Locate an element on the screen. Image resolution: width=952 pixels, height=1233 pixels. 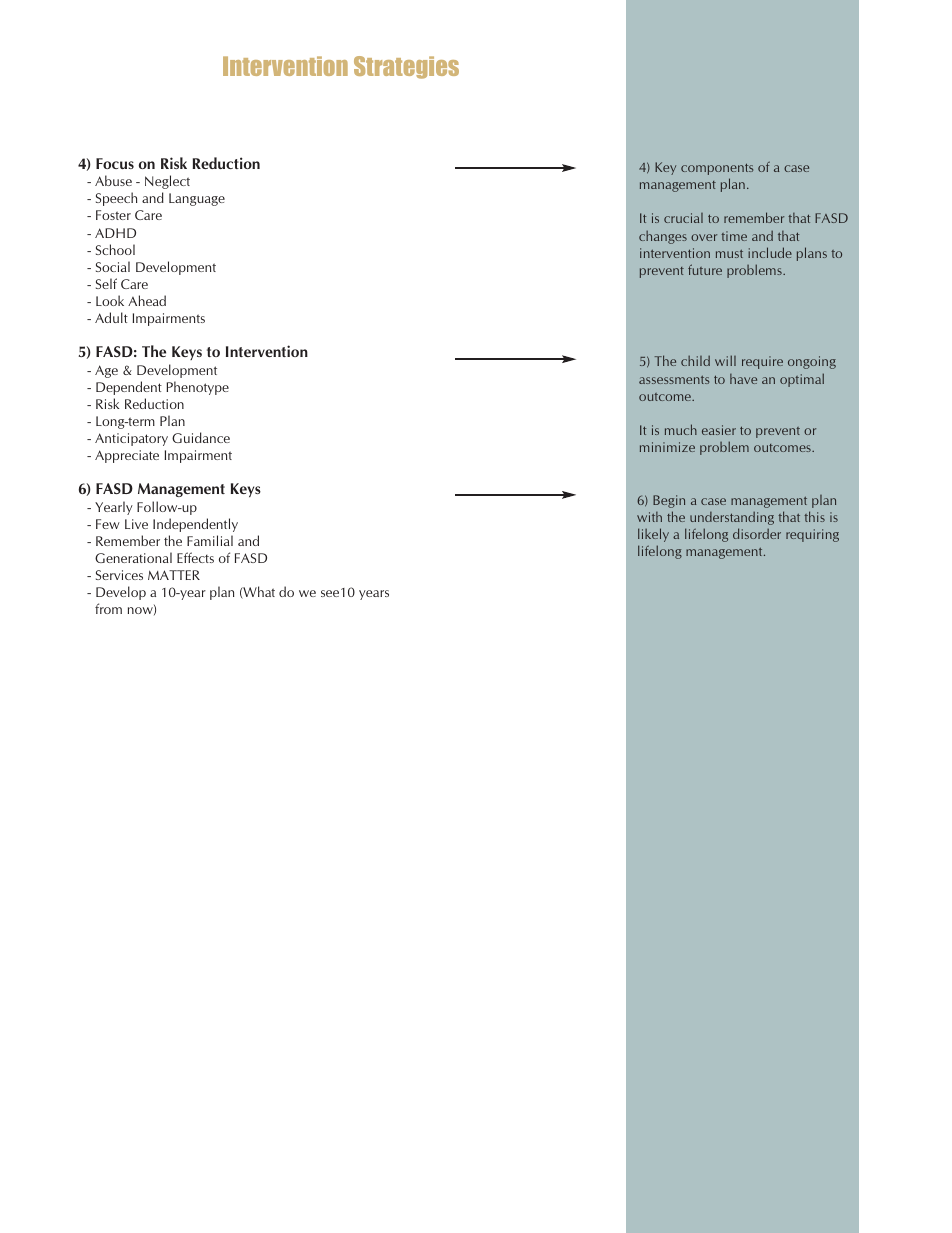
Strategies is located at coordinates (406, 67).
